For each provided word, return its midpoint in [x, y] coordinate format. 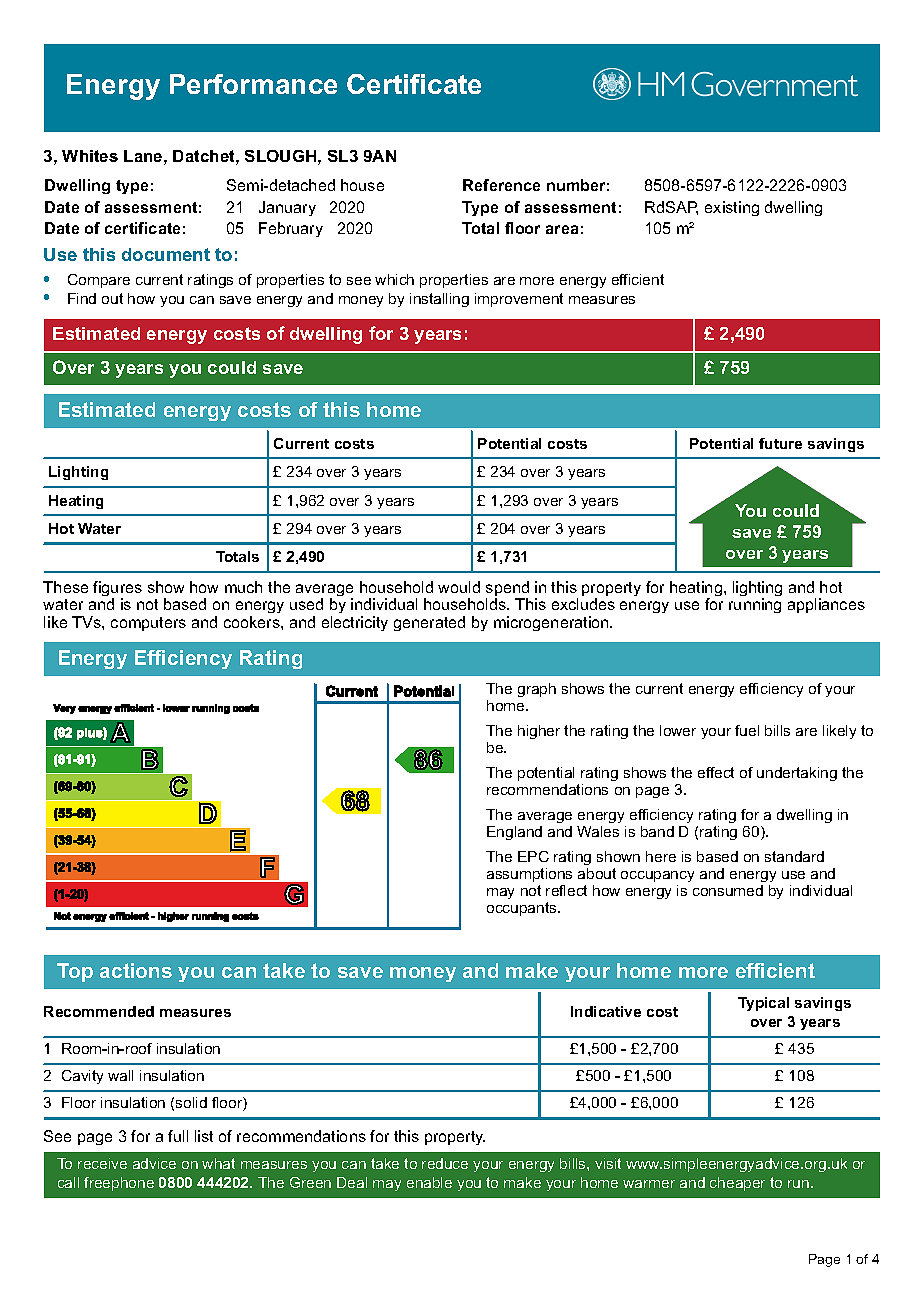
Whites [90, 156]
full [178, 1136]
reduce [445, 1163]
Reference [501, 185]
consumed [728, 890]
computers [148, 624]
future [780, 443]
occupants [523, 909]
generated [429, 623]
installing [439, 300]
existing [732, 208]
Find [82, 298]
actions [136, 970]
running [755, 605]
